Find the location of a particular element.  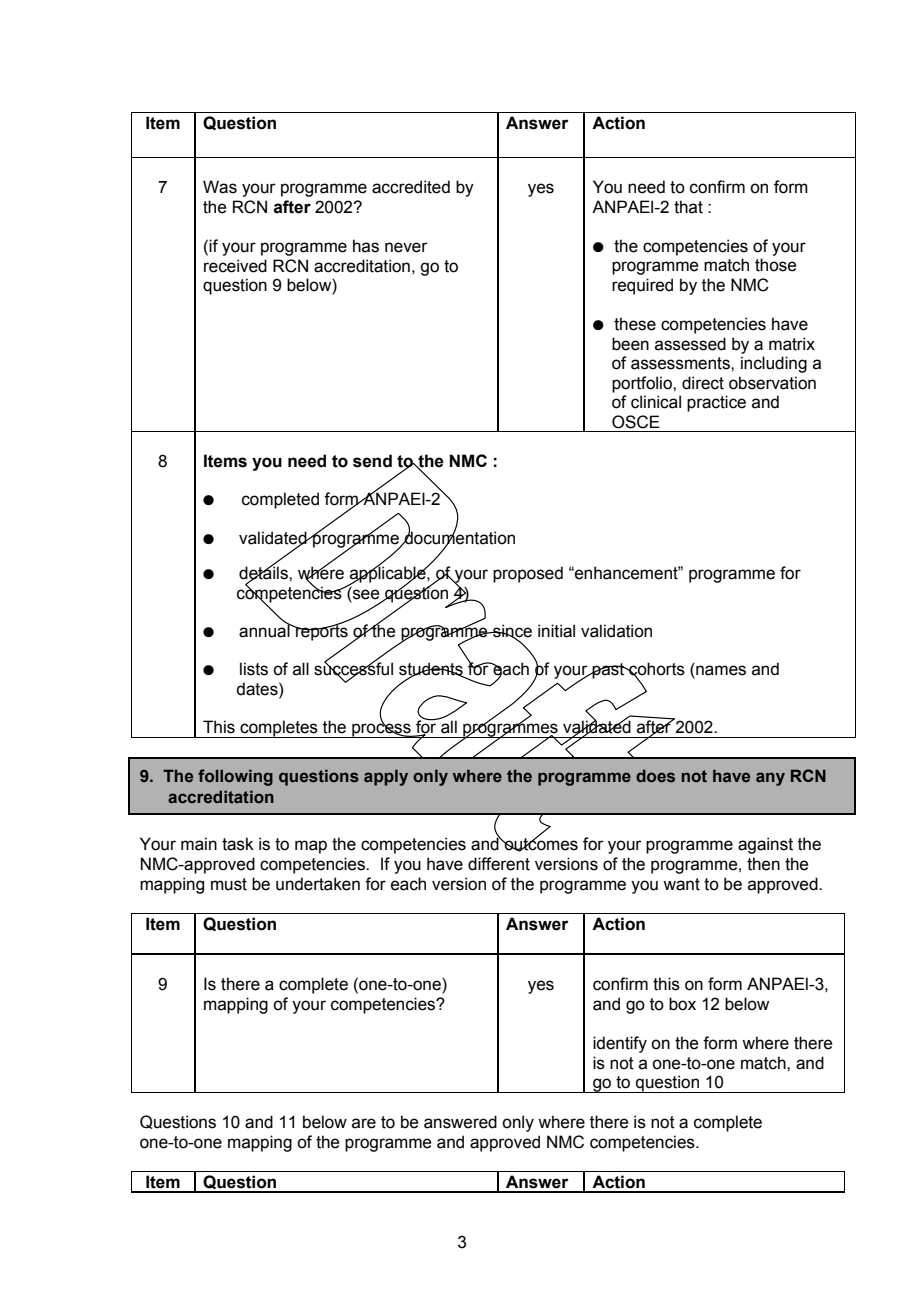

since is located at coordinates (511, 632).
